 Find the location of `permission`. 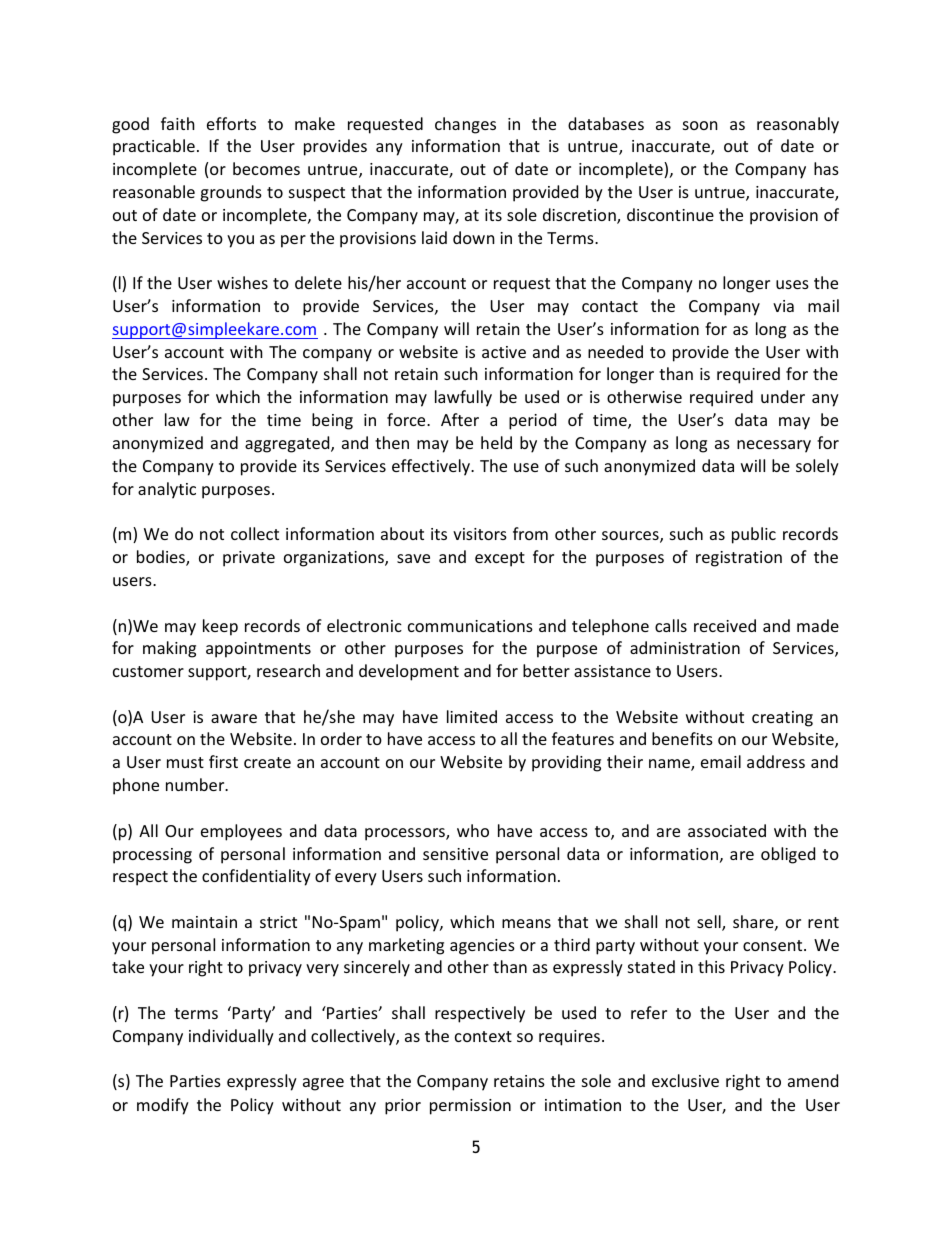

permission is located at coordinates (470, 1107).
